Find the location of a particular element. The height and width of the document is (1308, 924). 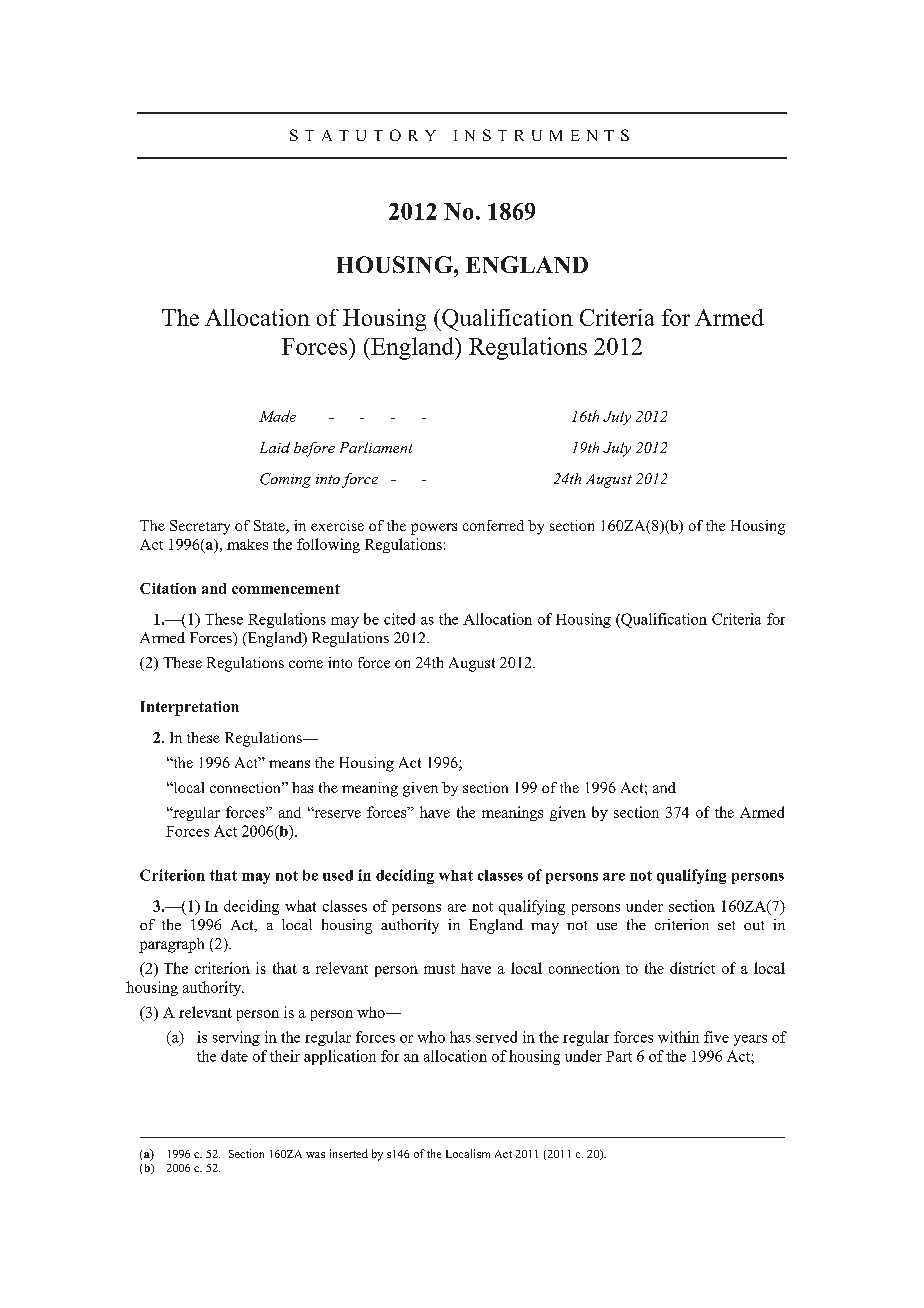

STATUTORY is located at coordinates (363, 135).
